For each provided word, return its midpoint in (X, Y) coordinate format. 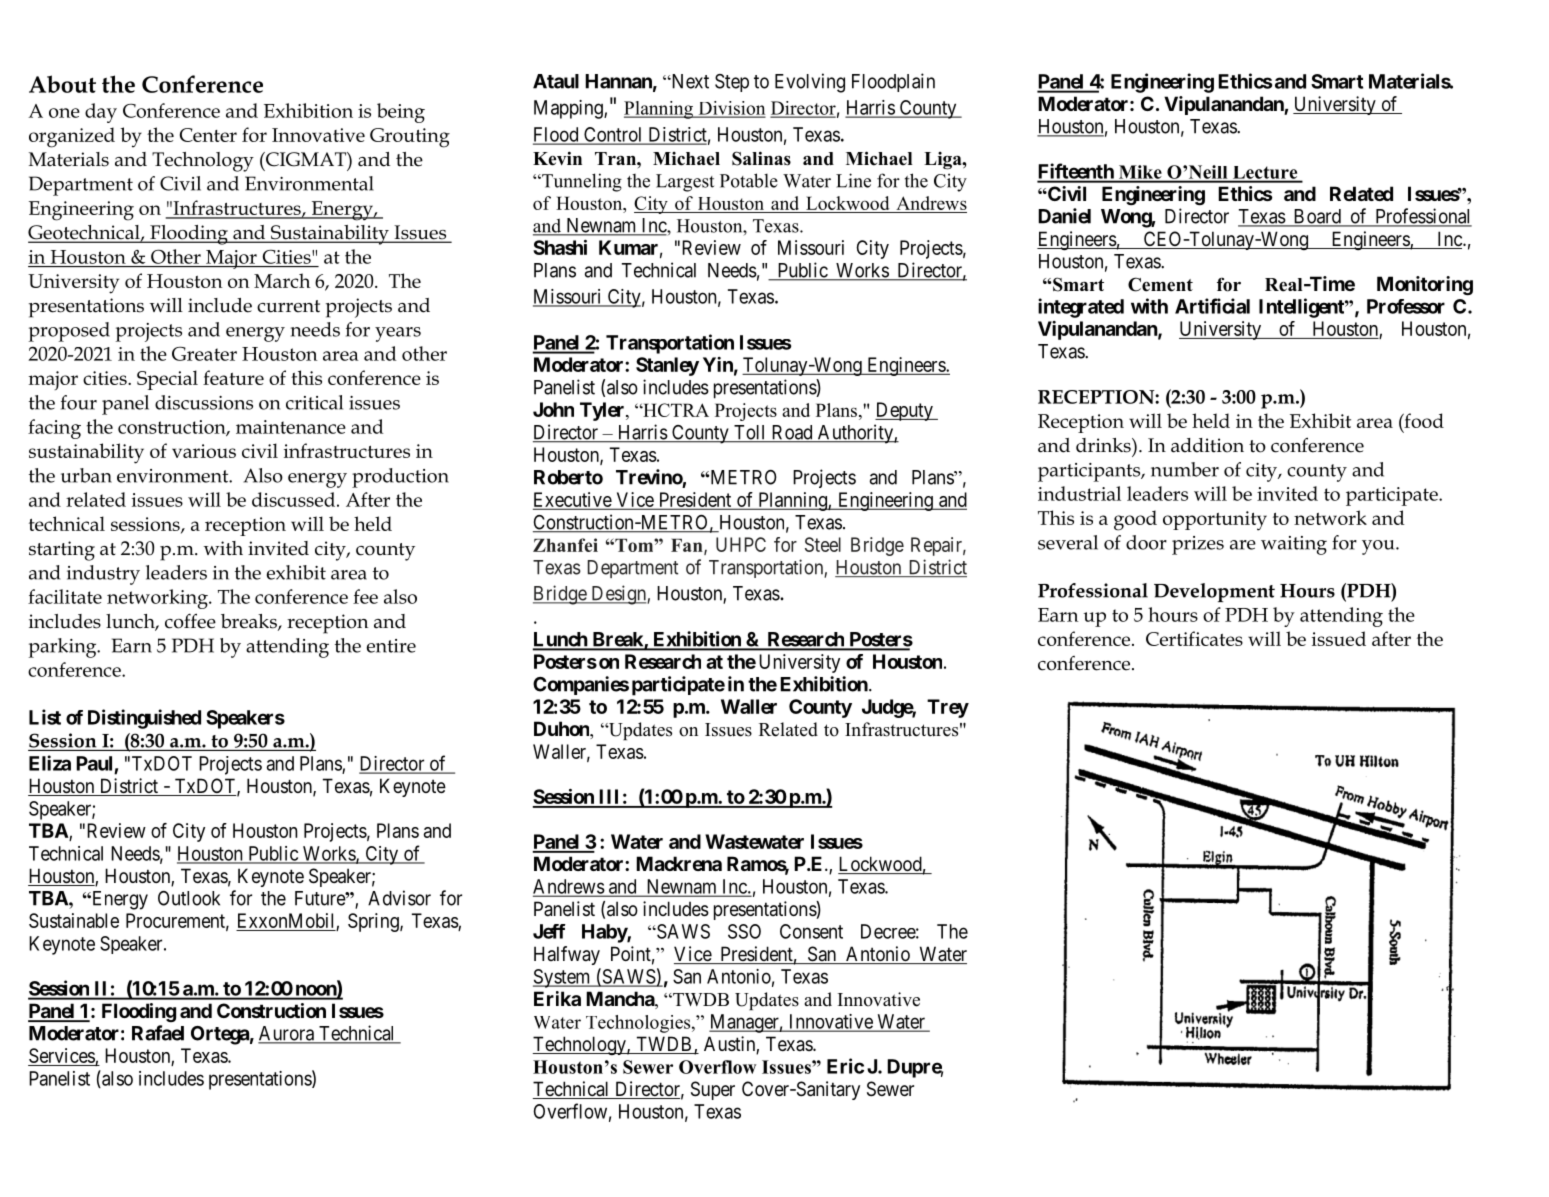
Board (1317, 217)
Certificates (1194, 638)
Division (730, 109)
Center (208, 135)
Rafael (158, 1033)
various (204, 451)
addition (1207, 445)
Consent (811, 931)
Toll (750, 433)
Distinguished (144, 719)
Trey (948, 708)
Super (713, 1090)
